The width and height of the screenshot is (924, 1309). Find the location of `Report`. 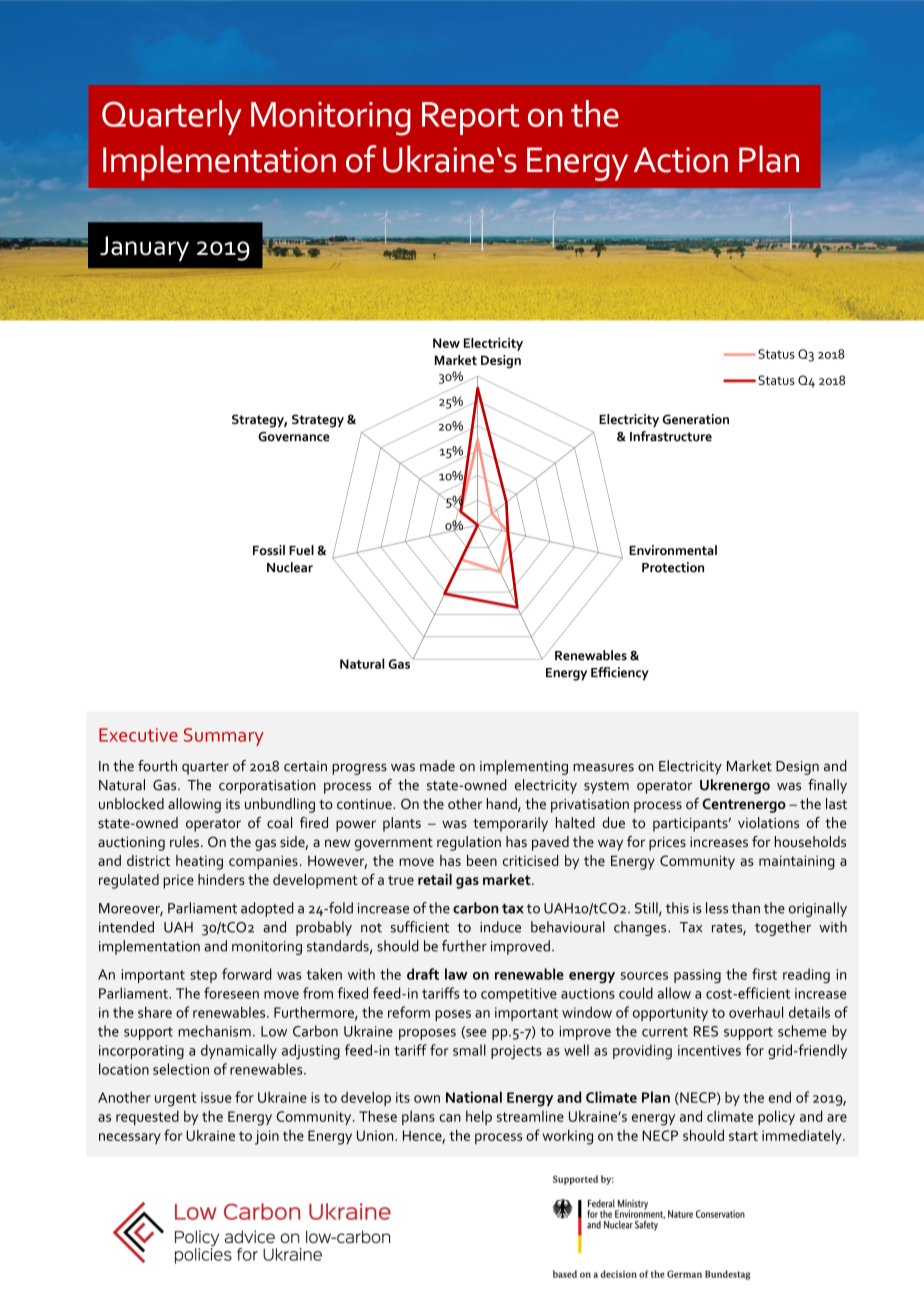

Report is located at coordinates (470, 118).
